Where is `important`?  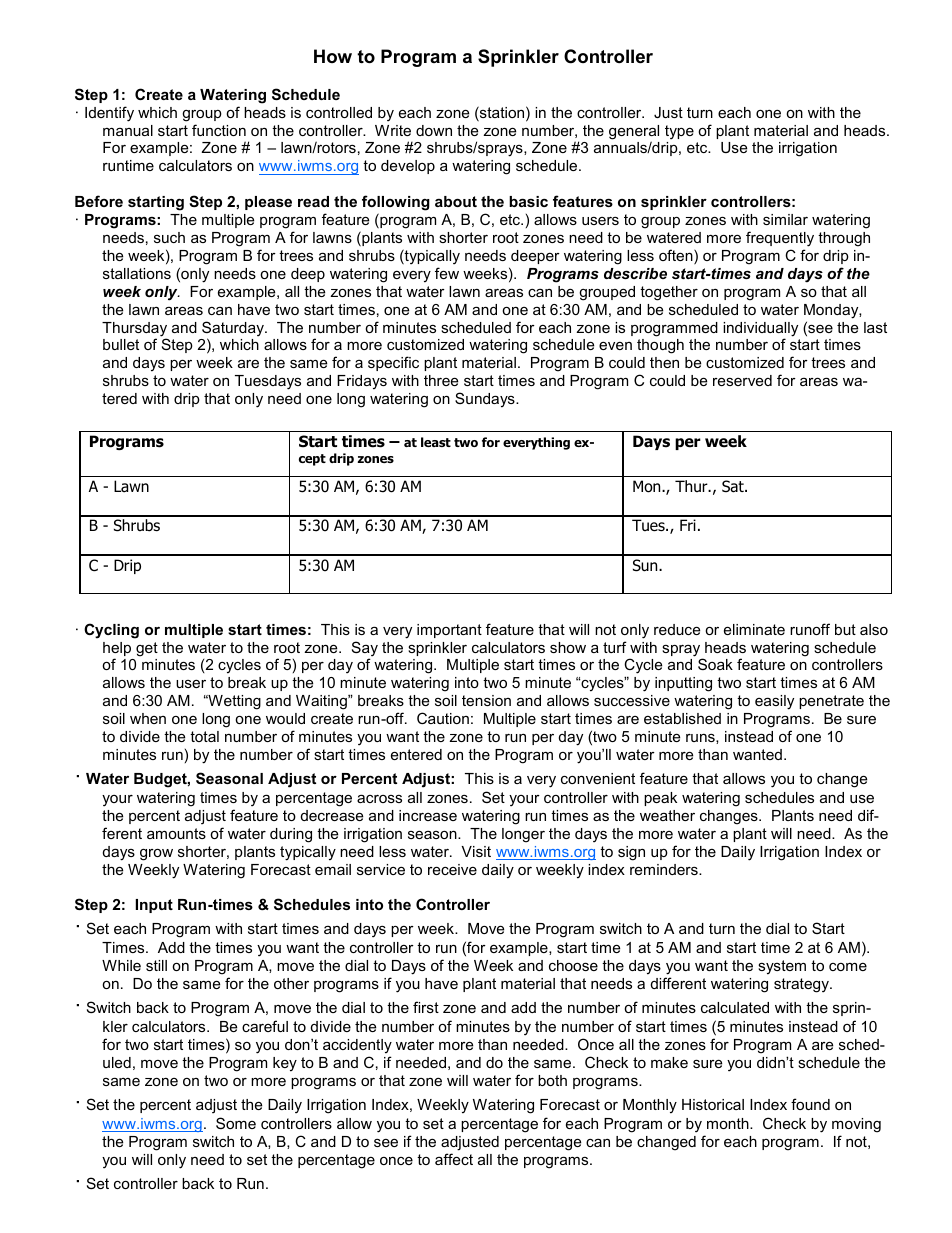
important is located at coordinates (449, 631).
